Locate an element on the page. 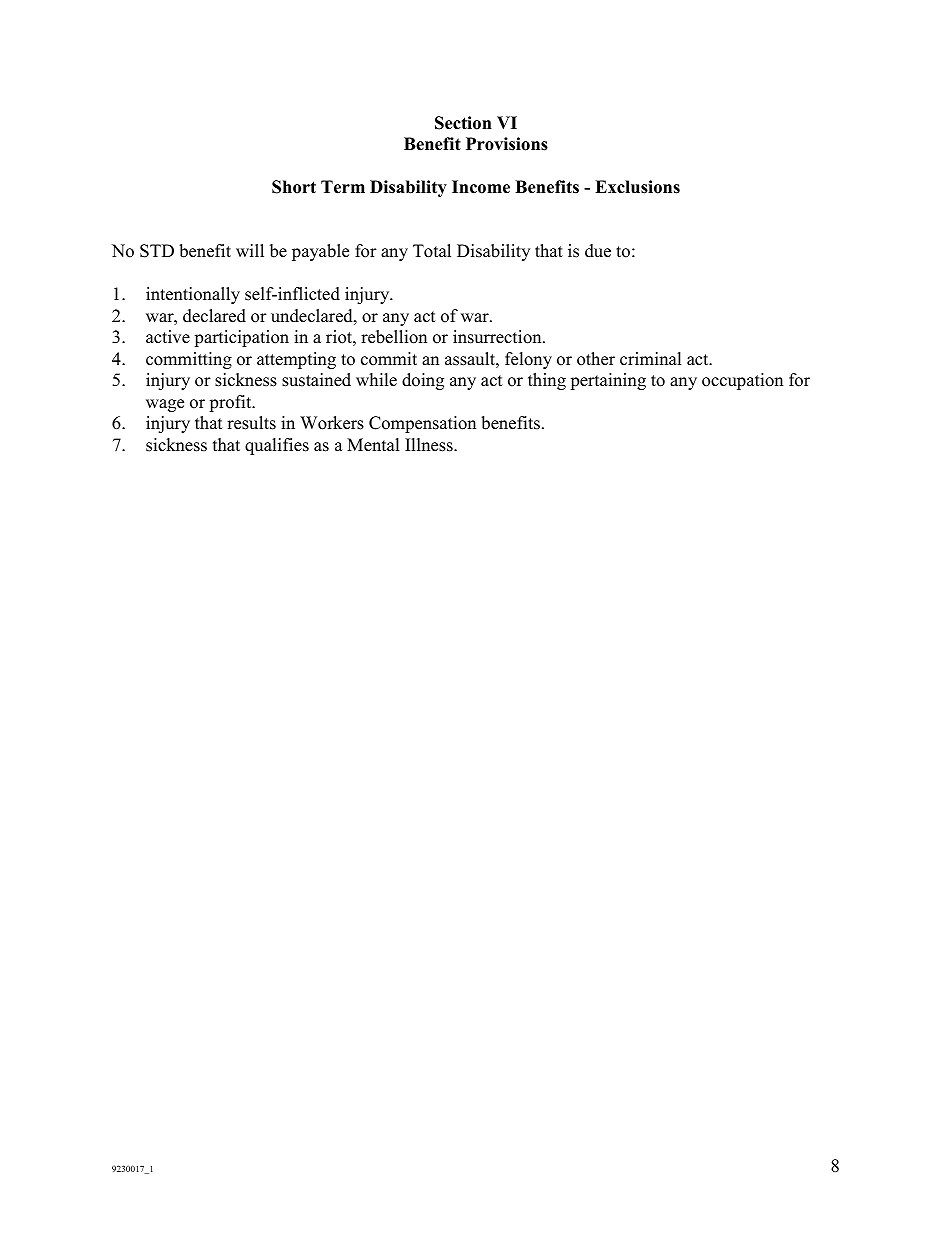  Total is located at coordinates (432, 251).
